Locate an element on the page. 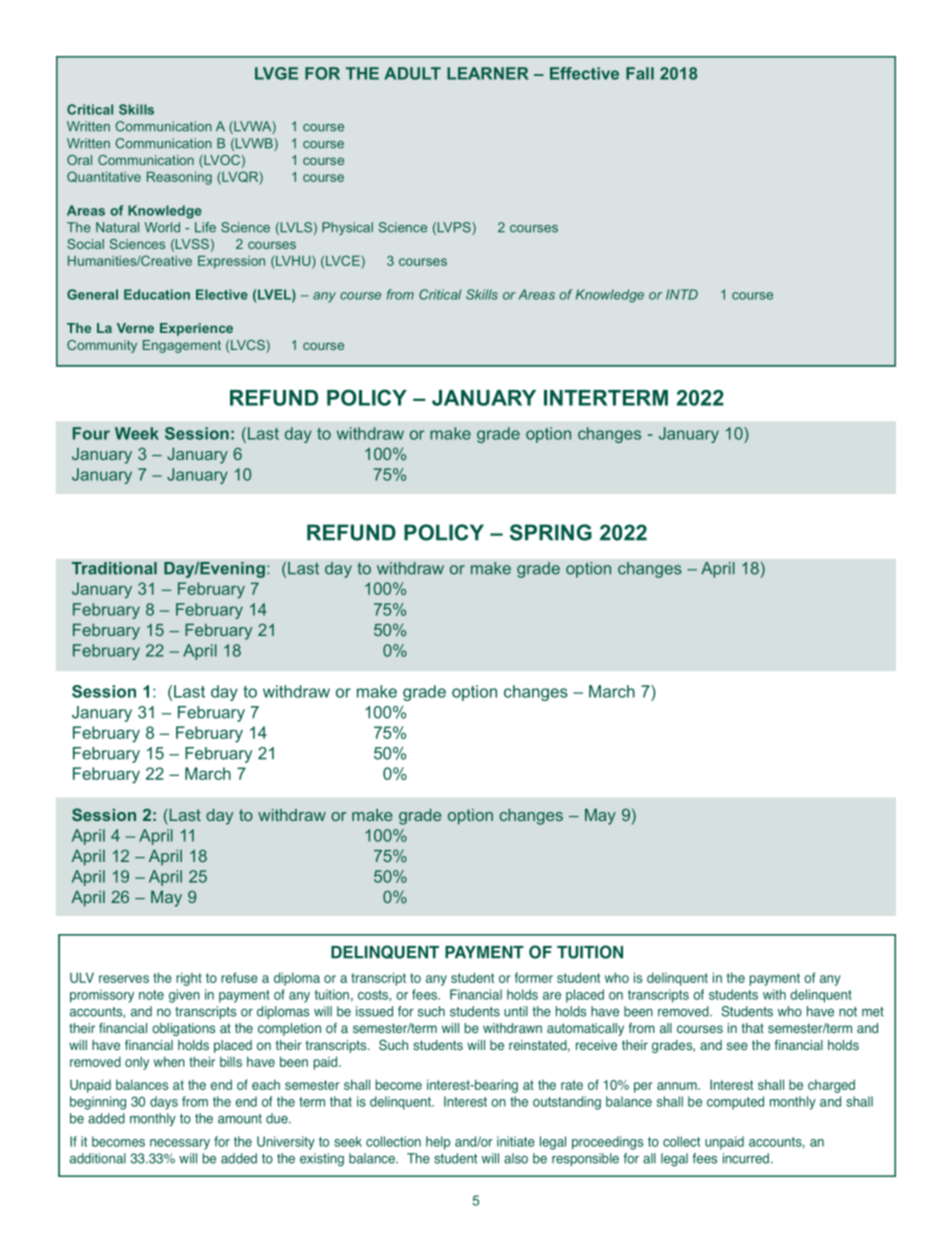 Image resolution: width=952 pixels, height=1233 pixels. right is located at coordinates (189, 979).
